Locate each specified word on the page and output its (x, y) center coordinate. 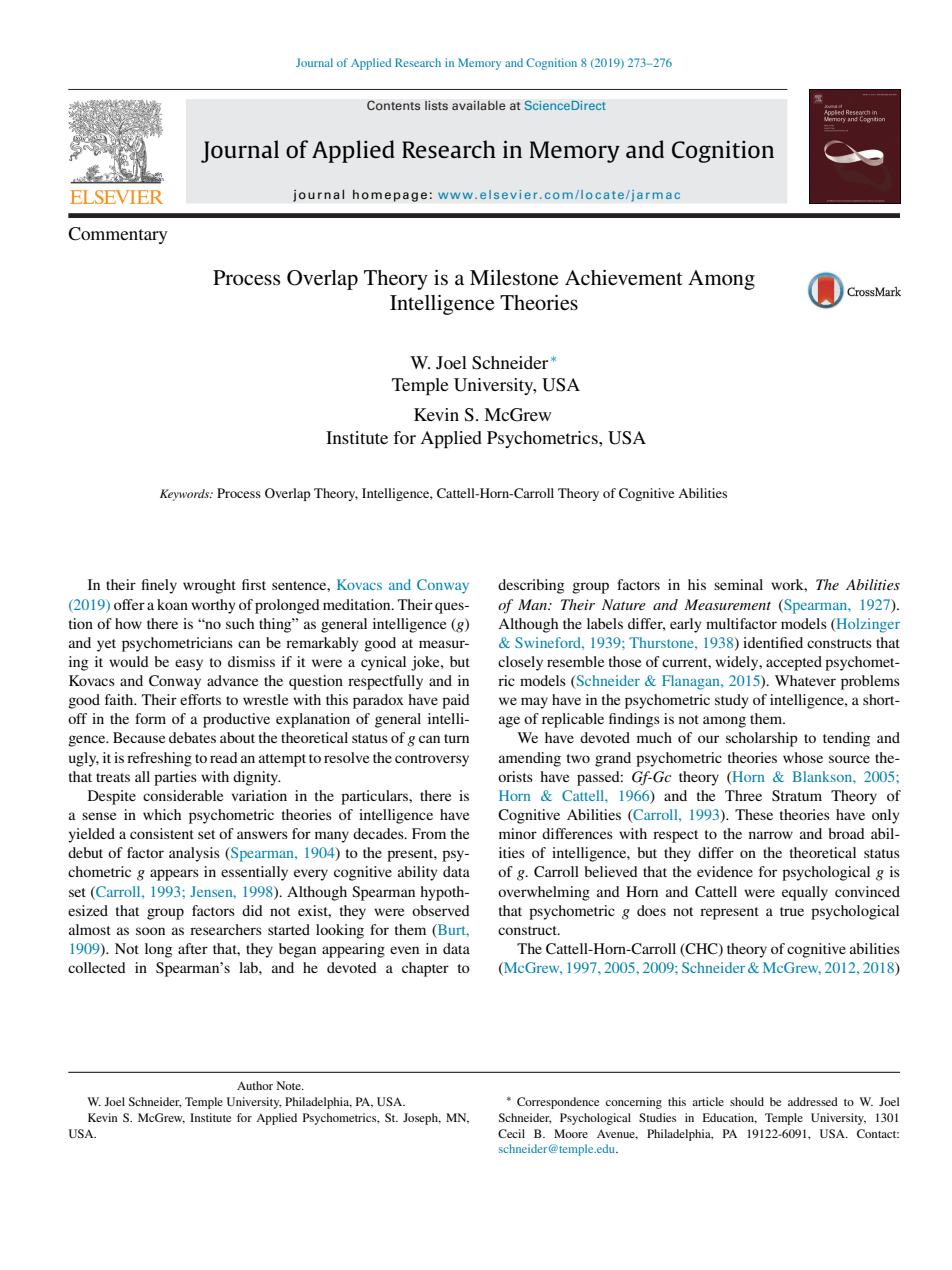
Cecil (511, 1133)
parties (175, 778)
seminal (738, 584)
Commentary (118, 235)
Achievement (624, 278)
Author (255, 1085)
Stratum (797, 796)
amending (530, 759)
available (479, 105)
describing (531, 586)
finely (159, 586)
